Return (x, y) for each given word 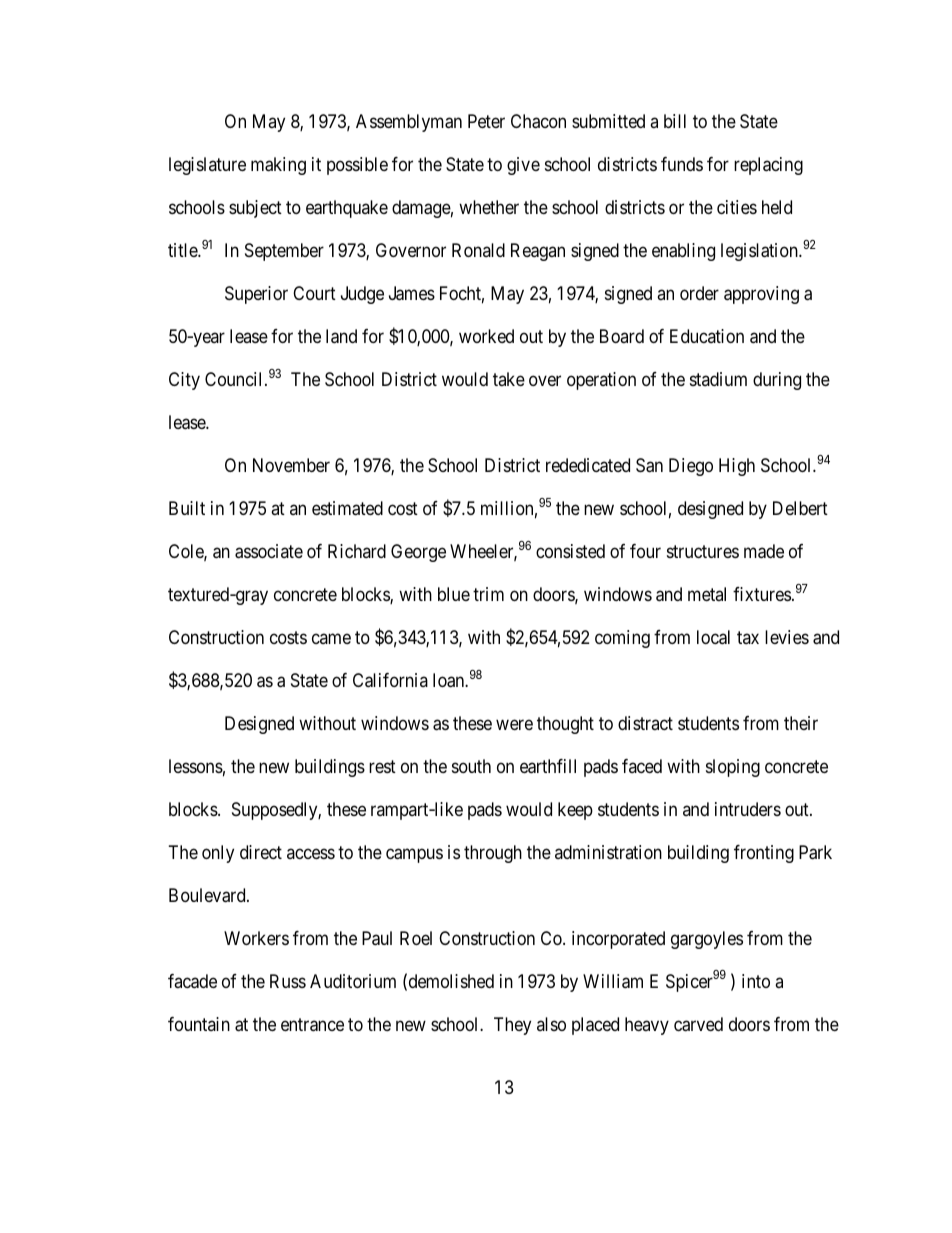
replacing (768, 166)
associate (269, 551)
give (523, 166)
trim (488, 594)
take (509, 379)
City (184, 381)
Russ (288, 981)
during (777, 381)
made (764, 551)
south (471, 766)
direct (261, 852)
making (278, 166)
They (512, 1026)
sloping (733, 768)
